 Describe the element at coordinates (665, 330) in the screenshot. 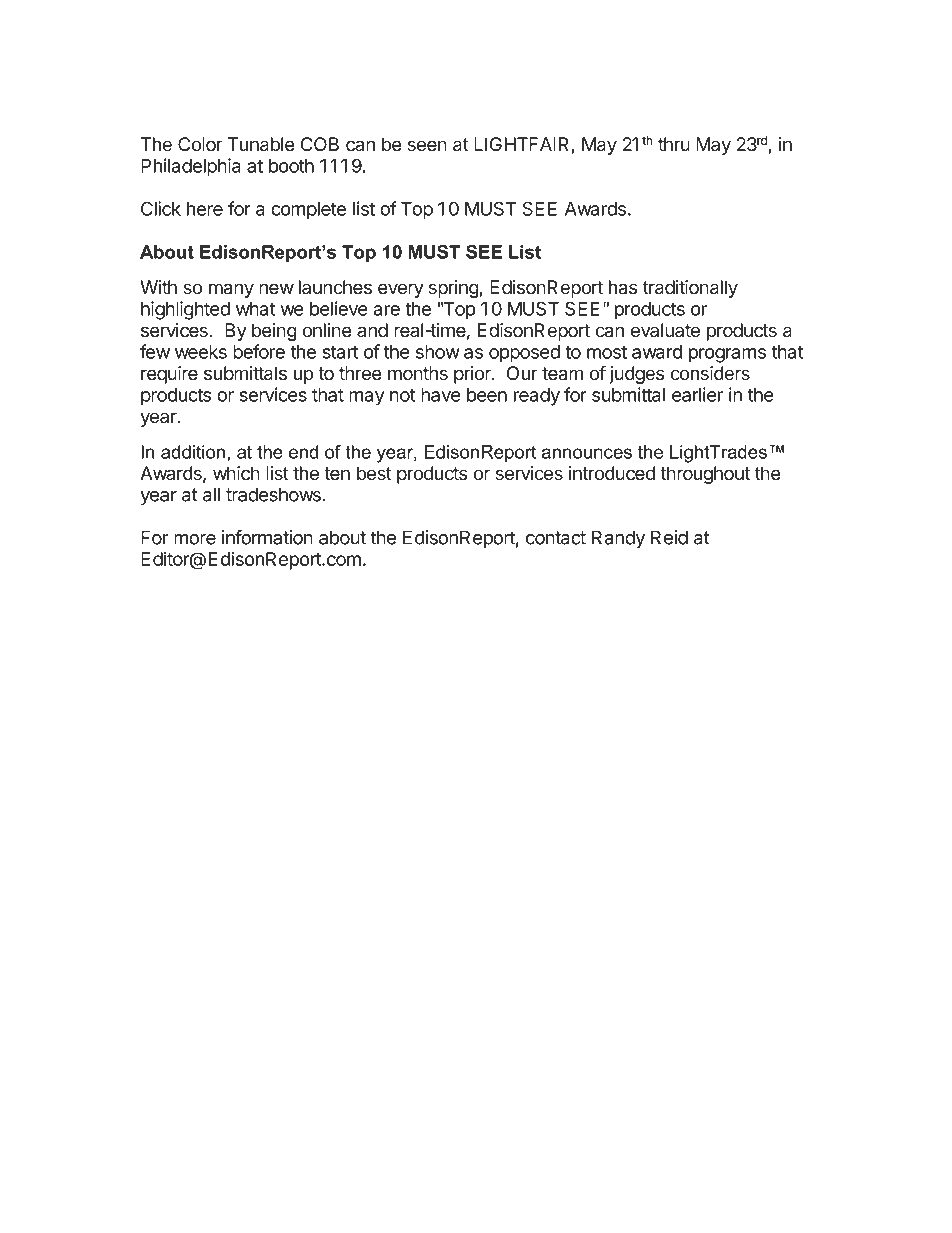

I see `evaluate` at that location.
